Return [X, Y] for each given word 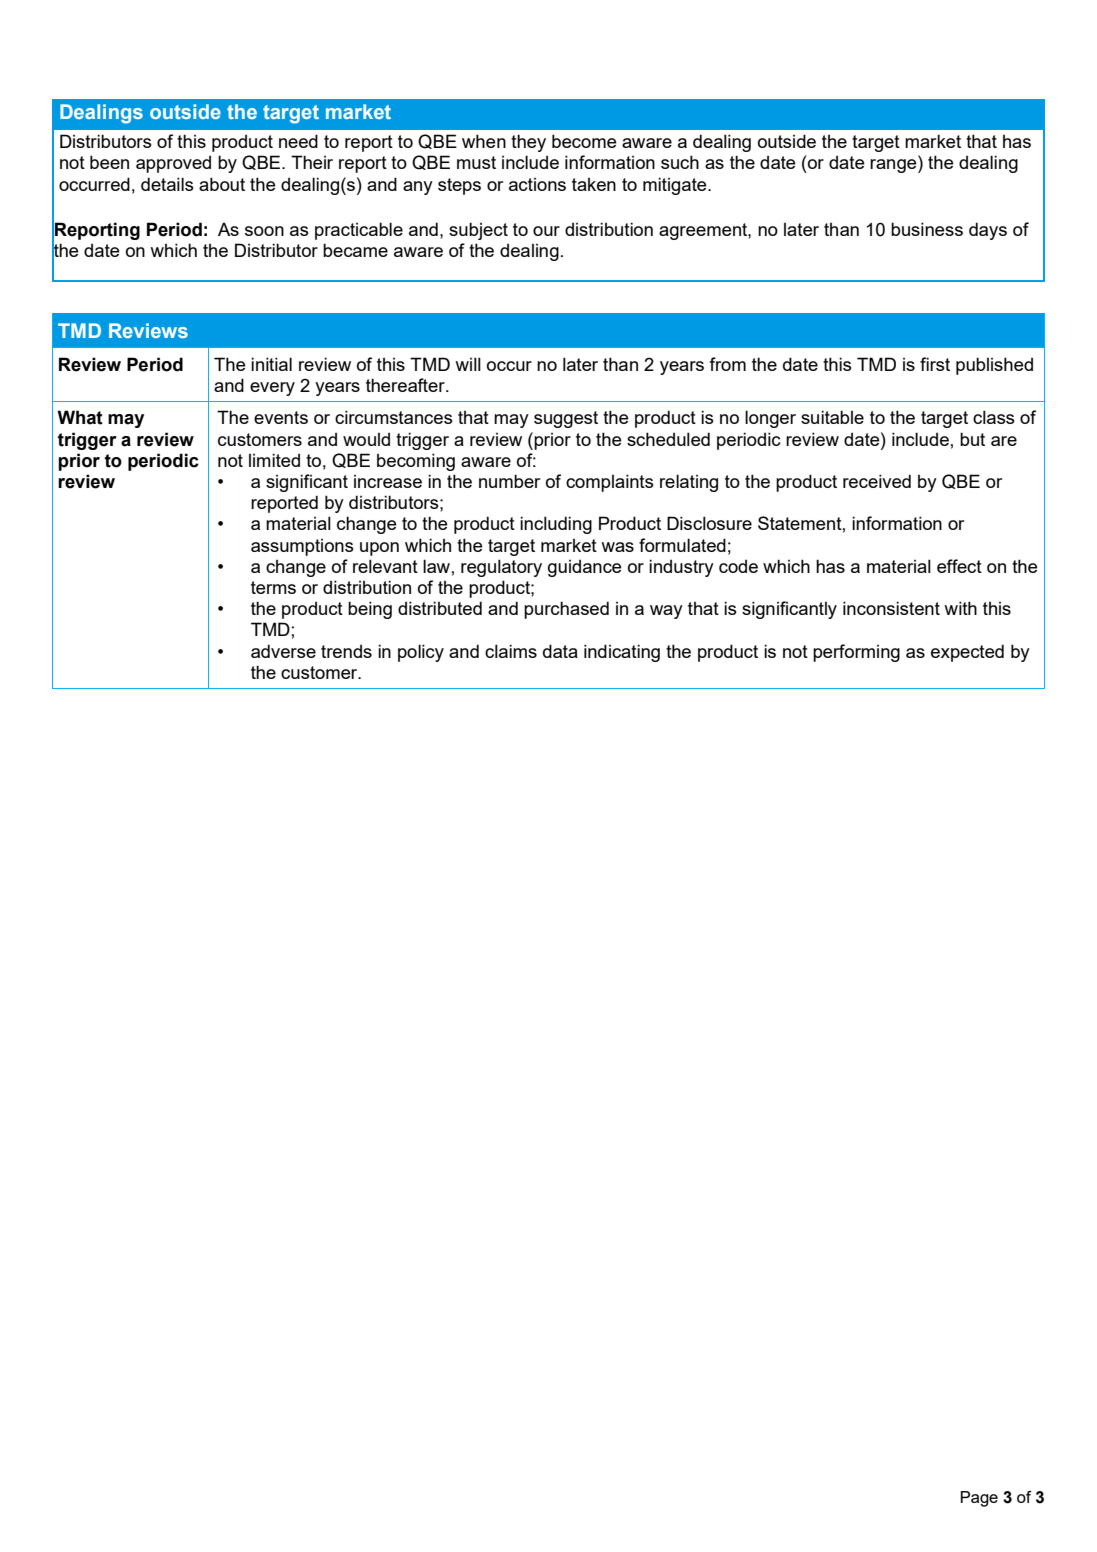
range [894, 166]
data [560, 651]
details [167, 184]
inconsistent [891, 608]
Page [979, 1499]
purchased [566, 610]
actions [537, 184]
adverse [283, 651]
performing [856, 653]
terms [273, 587]
